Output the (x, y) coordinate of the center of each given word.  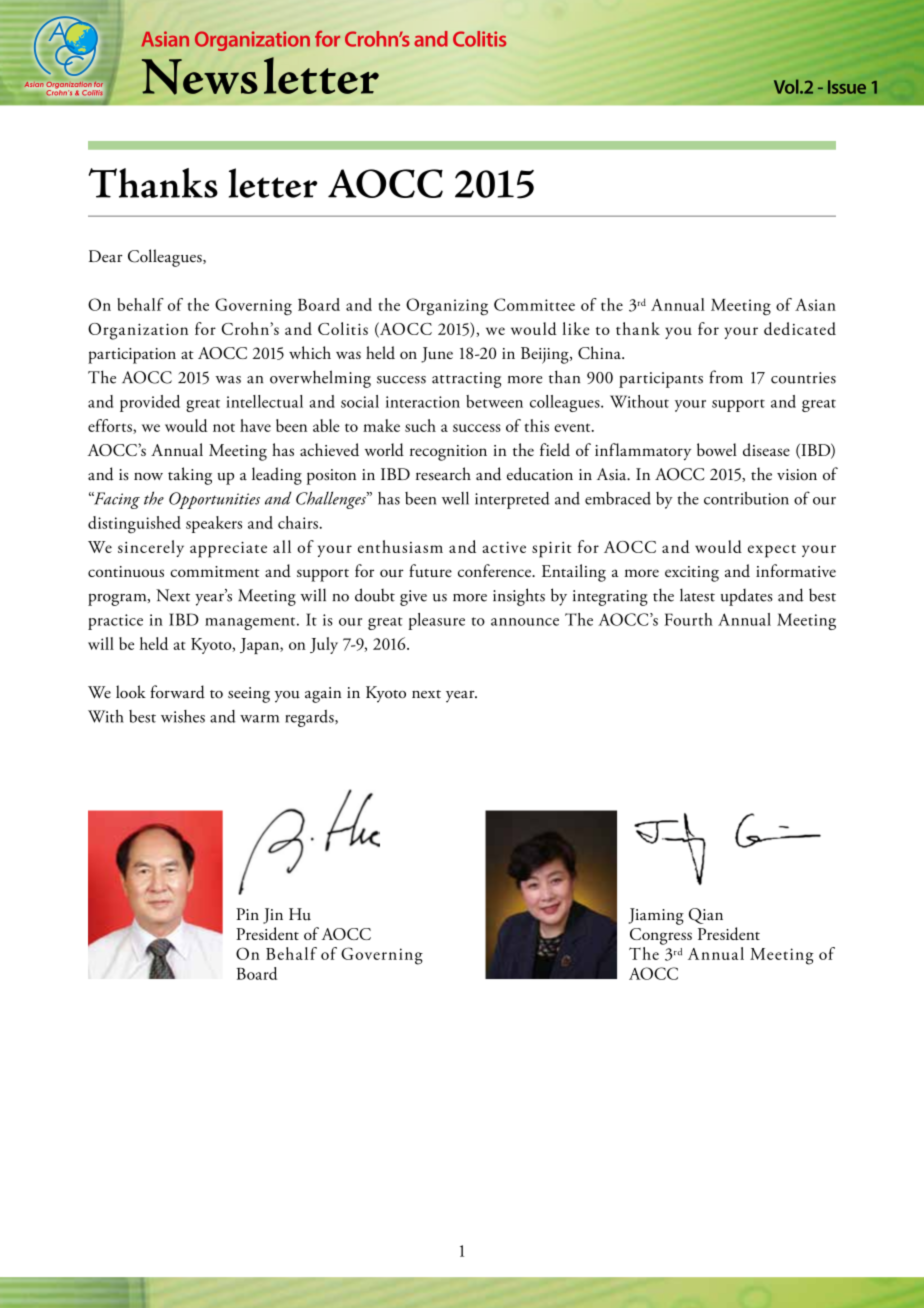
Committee (534, 304)
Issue (847, 87)
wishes (183, 716)
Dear (106, 256)
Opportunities (214, 500)
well (455, 498)
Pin (247, 914)
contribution (746, 498)
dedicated (800, 328)
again (323, 695)
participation (132, 356)
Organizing (447, 307)
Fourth (688, 619)
